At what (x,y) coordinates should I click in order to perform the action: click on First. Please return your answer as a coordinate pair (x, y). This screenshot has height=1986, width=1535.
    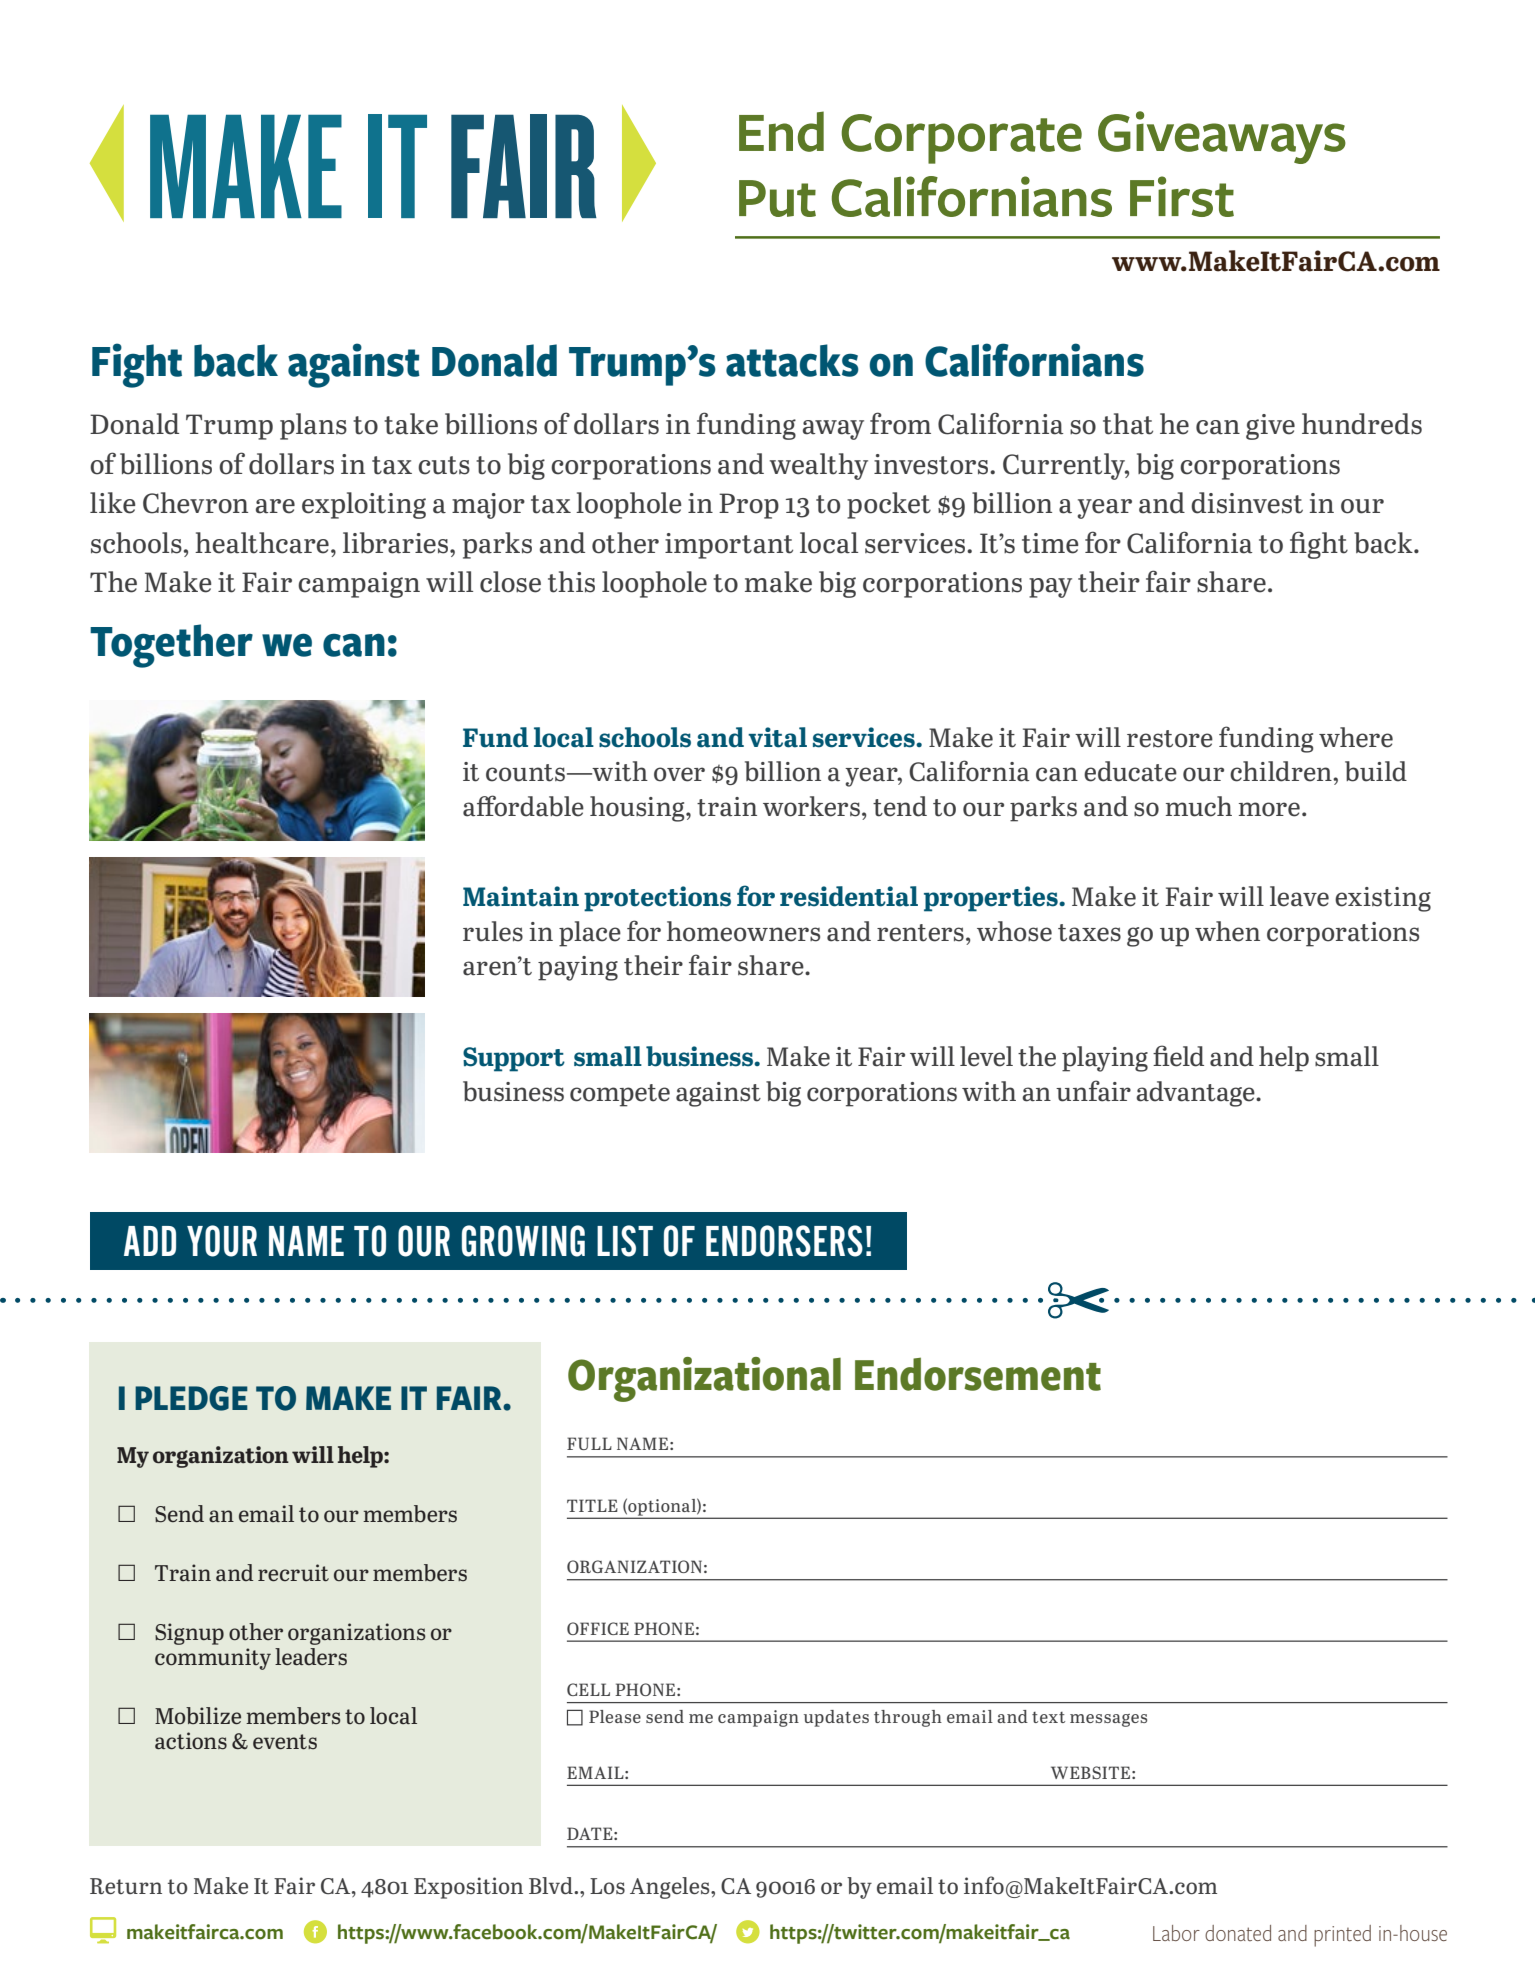
    Looking at the image, I should click on (1182, 196).
